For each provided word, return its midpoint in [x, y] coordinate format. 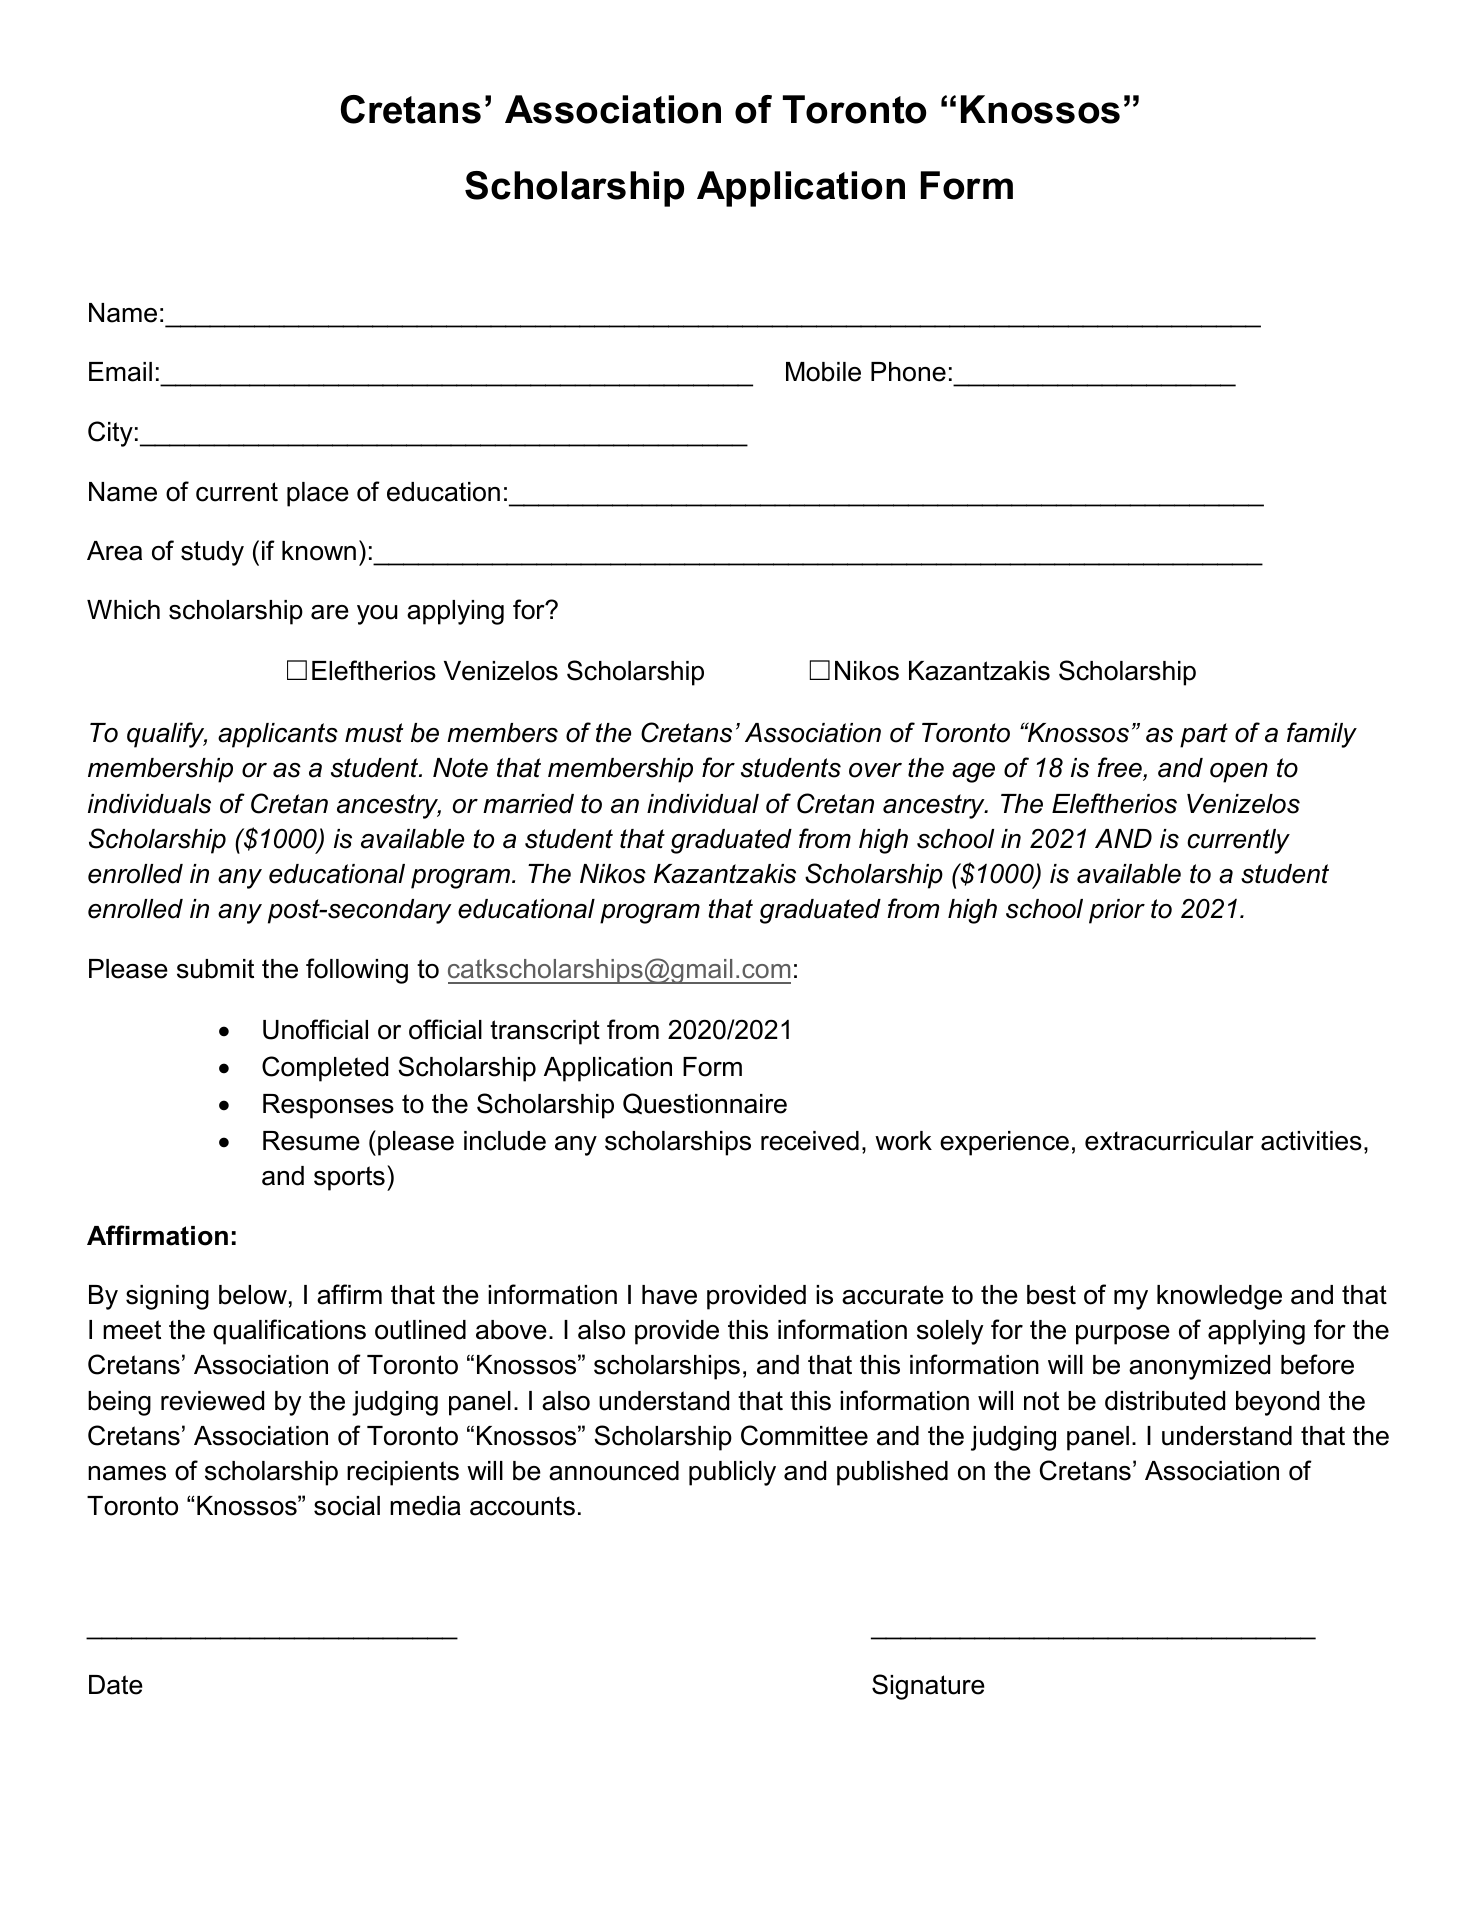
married [528, 804]
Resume [311, 1141]
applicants [278, 735]
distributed [1165, 1401]
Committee [804, 1435]
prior [1117, 911]
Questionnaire [705, 1103]
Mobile [823, 372]
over [875, 770]
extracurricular [1169, 1141]
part [1204, 735]
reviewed [212, 1401]
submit [215, 969]
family [1322, 735]
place [318, 494]
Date [116, 1685]
